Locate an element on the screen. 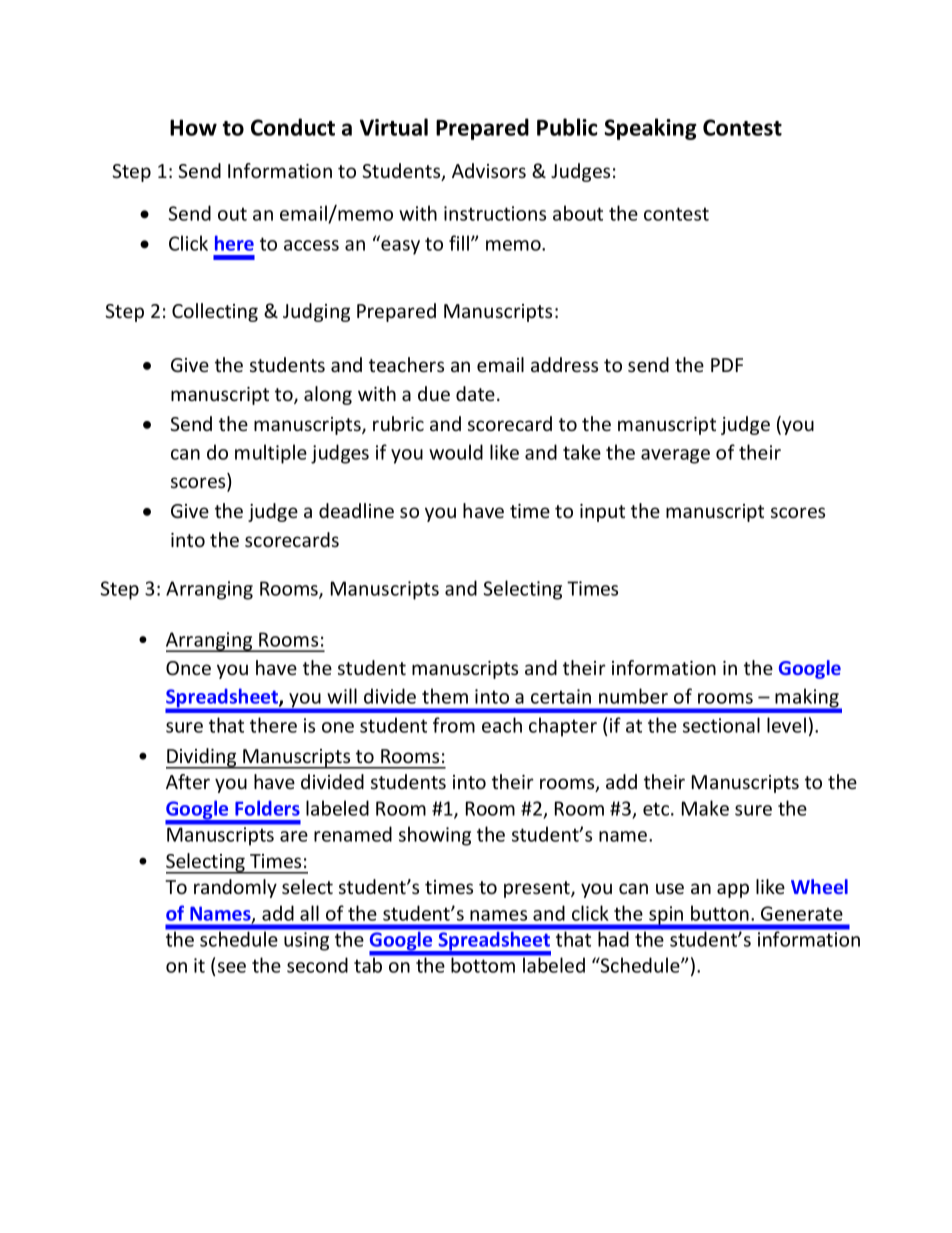 Image resolution: width=952 pixels, height=1233 pixels. Conduct is located at coordinates (293, 127).
